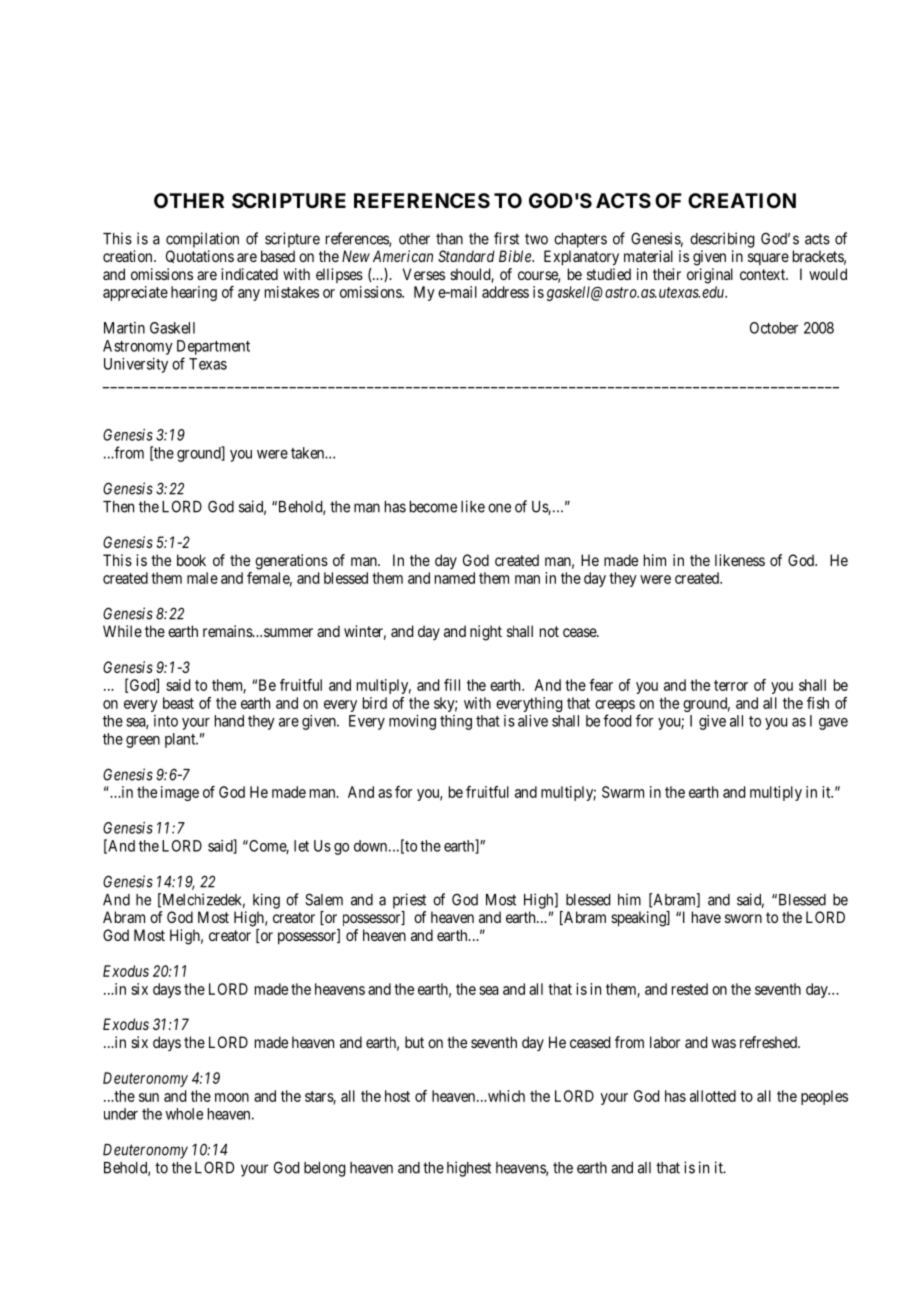 This screenshot has width=924, height=1308. I want to click on terror, so click(731, 685).
